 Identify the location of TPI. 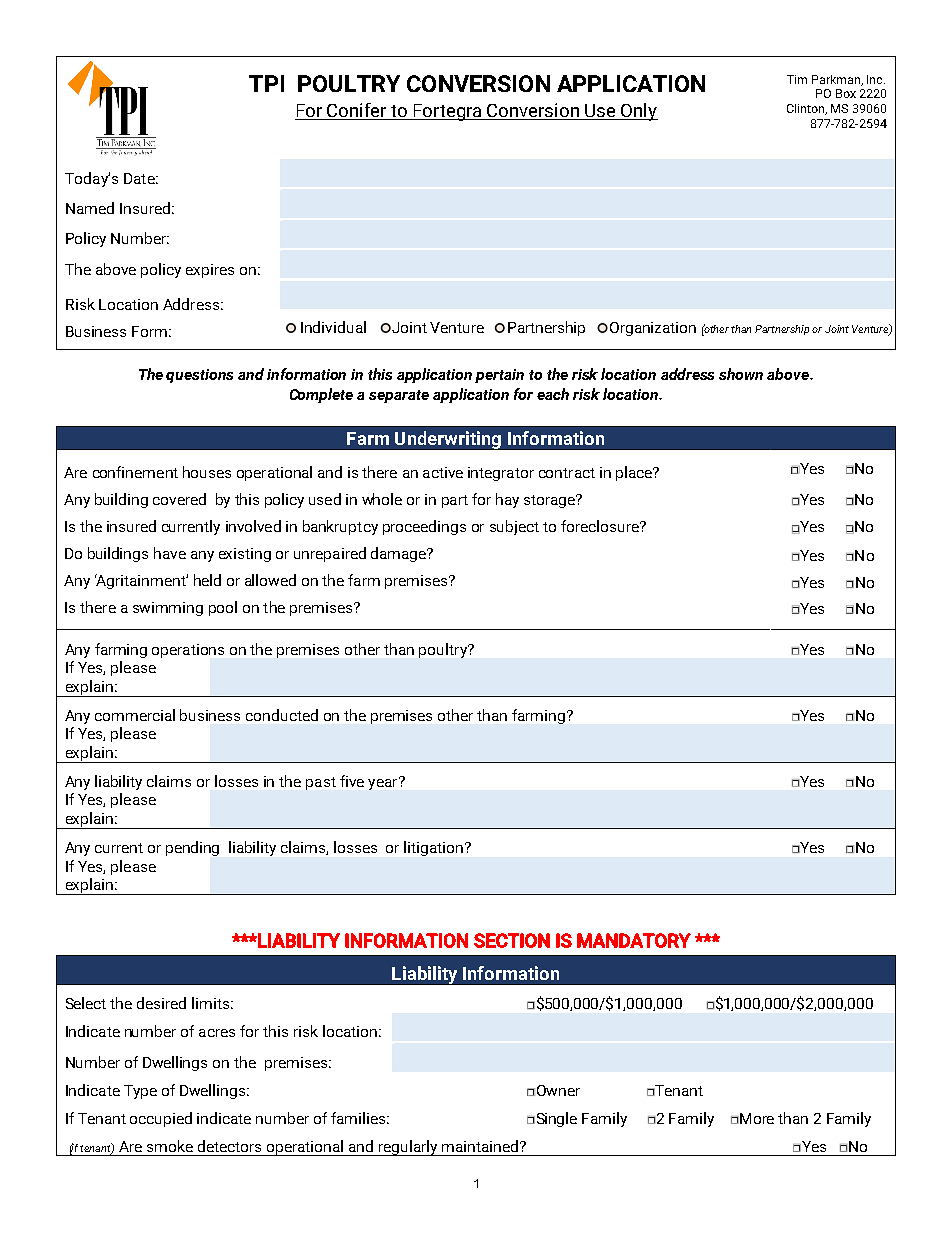
(266, 83).
